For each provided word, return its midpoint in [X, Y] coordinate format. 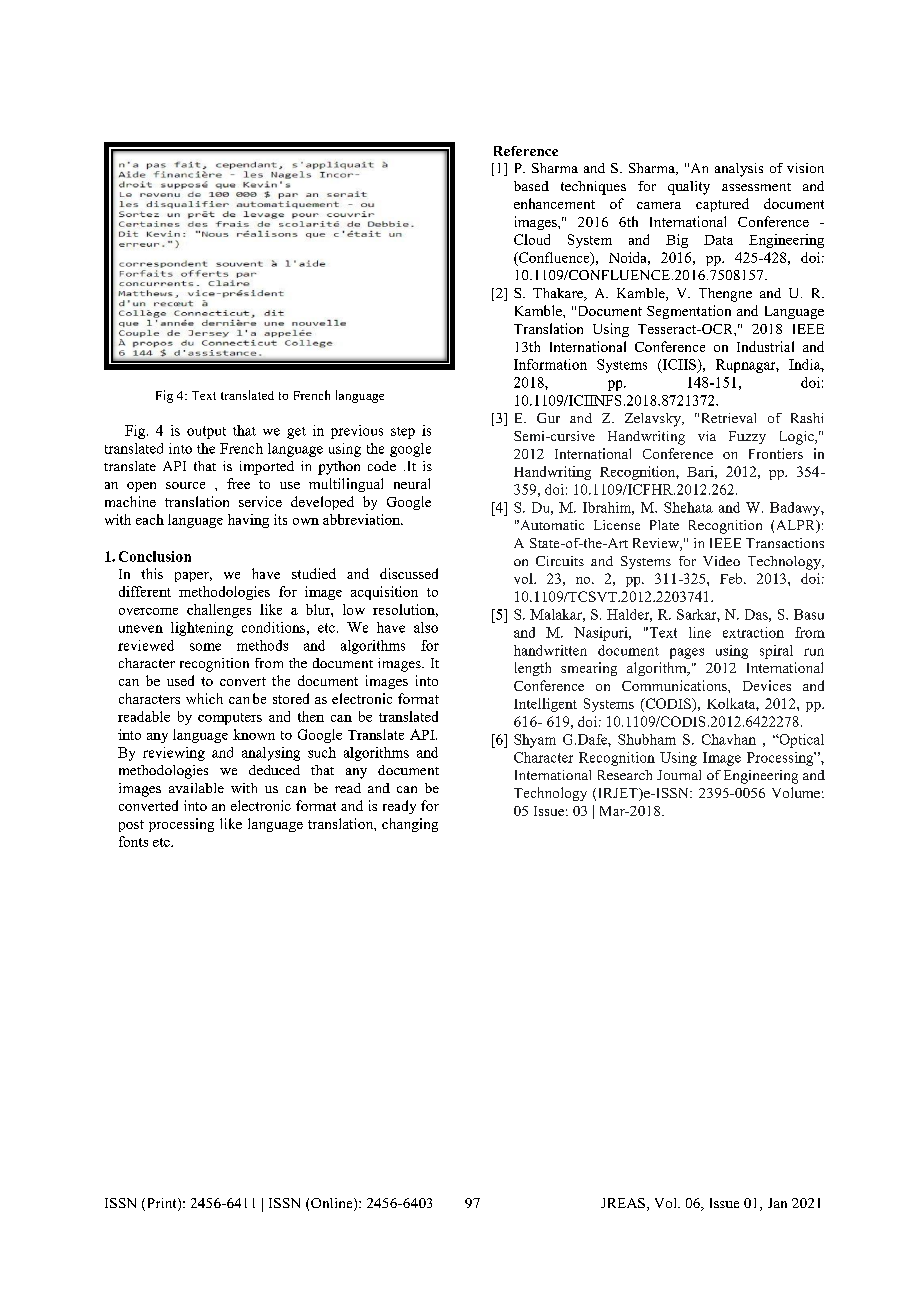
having [248, 521]
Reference [526, 151]
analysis [739, 170]
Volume [796, 792]
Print [161, 1204]
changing [410, 825]
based [531, 186]
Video [721, 561]
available [196, 788]
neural [412, 483]
